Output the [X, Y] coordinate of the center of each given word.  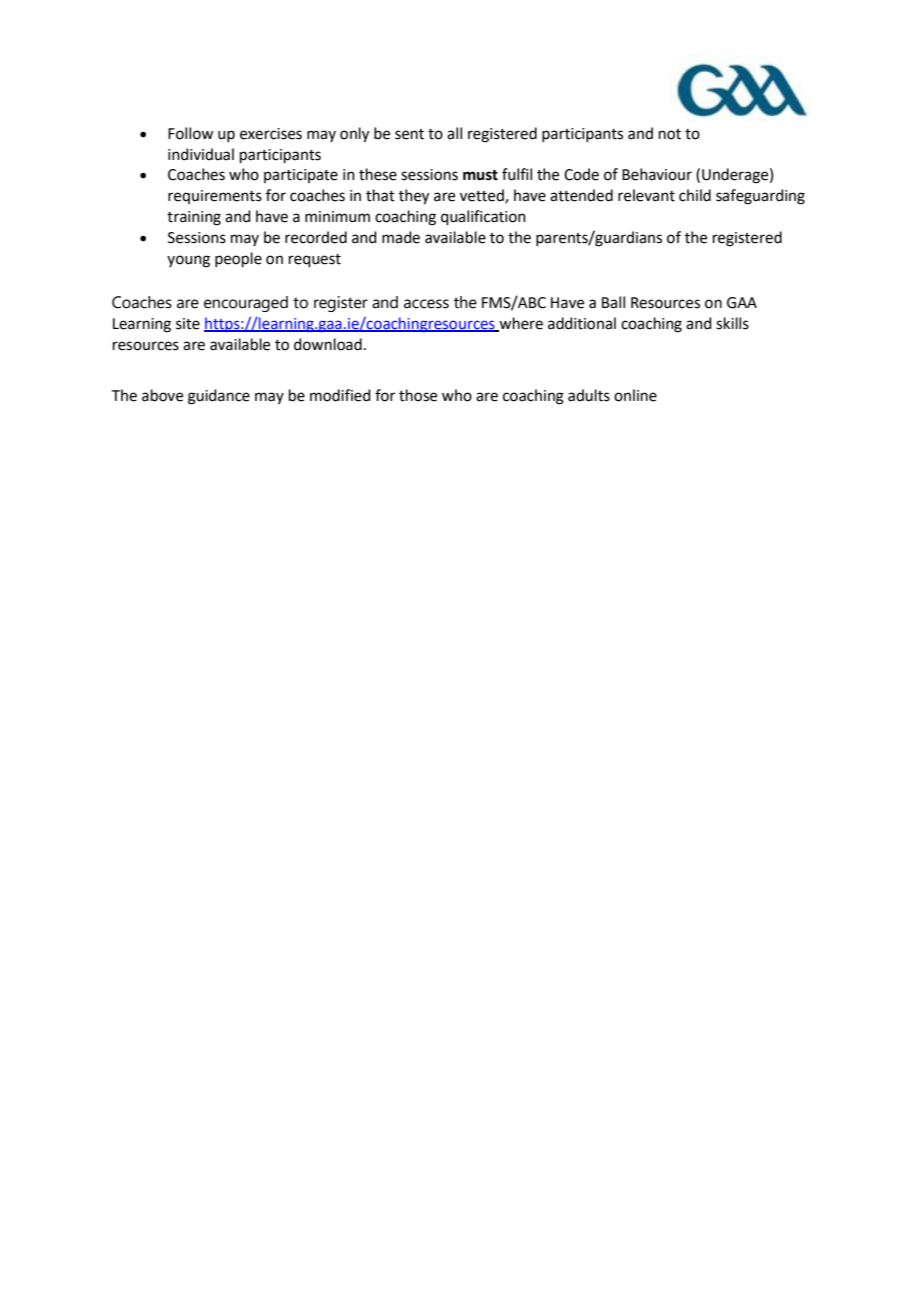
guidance [219, 397]
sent [409, 134]
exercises [271, 134]
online [635, 395]
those [418, 395]
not [670, 134]
